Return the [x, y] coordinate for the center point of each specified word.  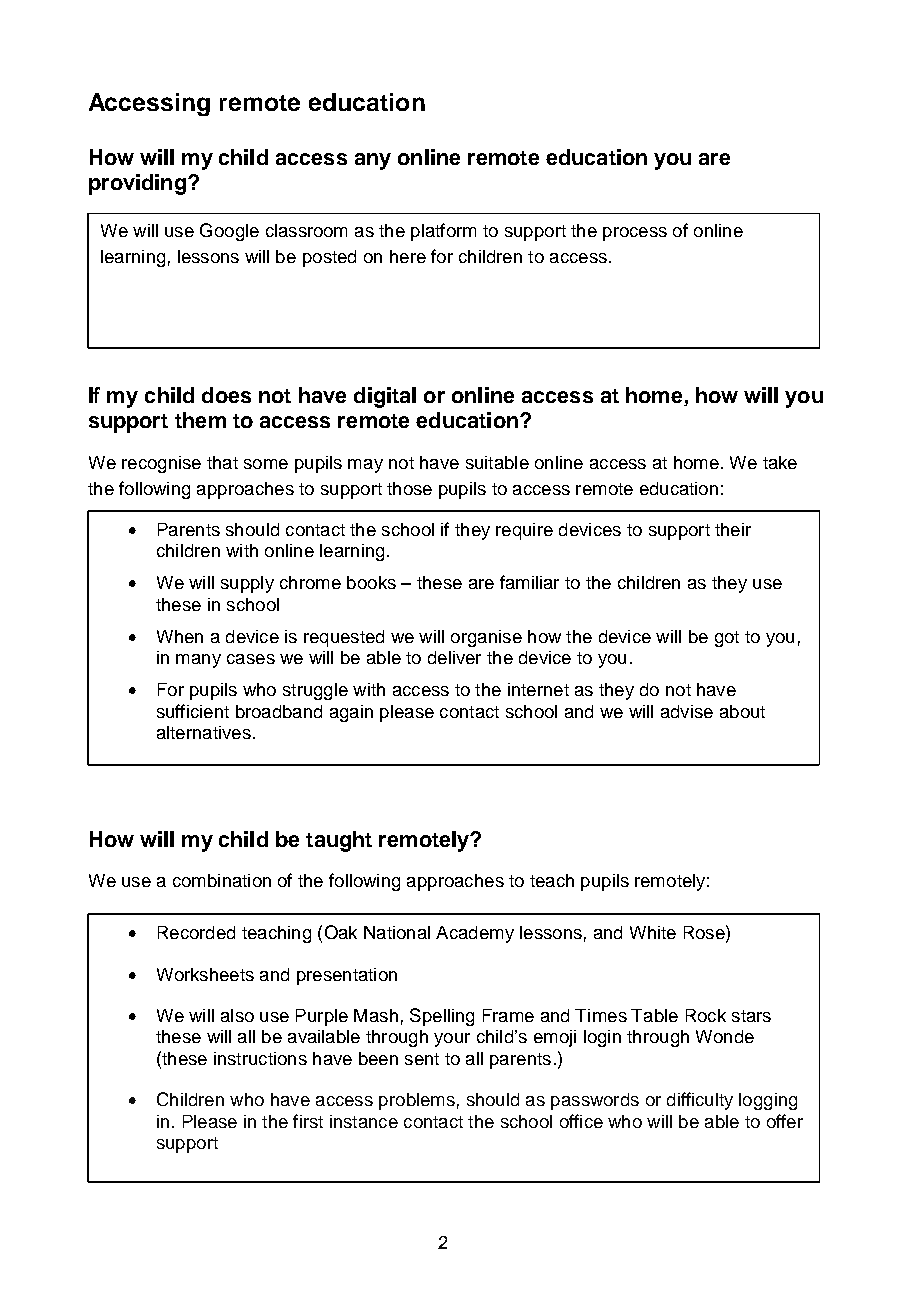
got [727, 639]
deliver [454, 657]
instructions [260, 1058]
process [635, 234]
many [198, 661]
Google [229, 232]
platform [443, 232]
